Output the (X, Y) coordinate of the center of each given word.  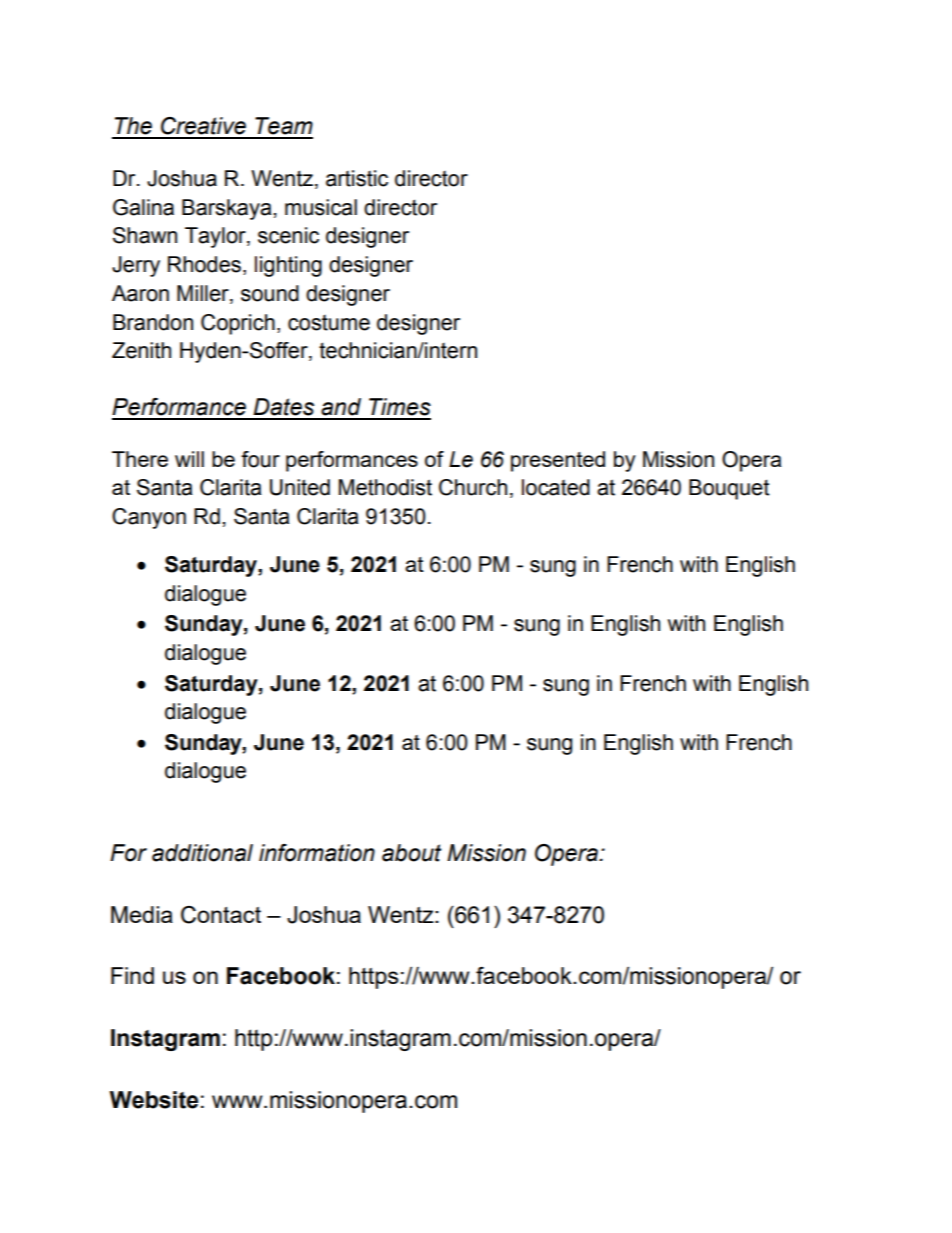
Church (473, 487)
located (556, 487)
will (189, 459)
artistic (357, 178)
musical (321, 207)
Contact (221, 915)
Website (153, 1100)
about (411, 853)
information (317, 853)
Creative (203, 126)
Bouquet (729, 489)
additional (202, 853)
